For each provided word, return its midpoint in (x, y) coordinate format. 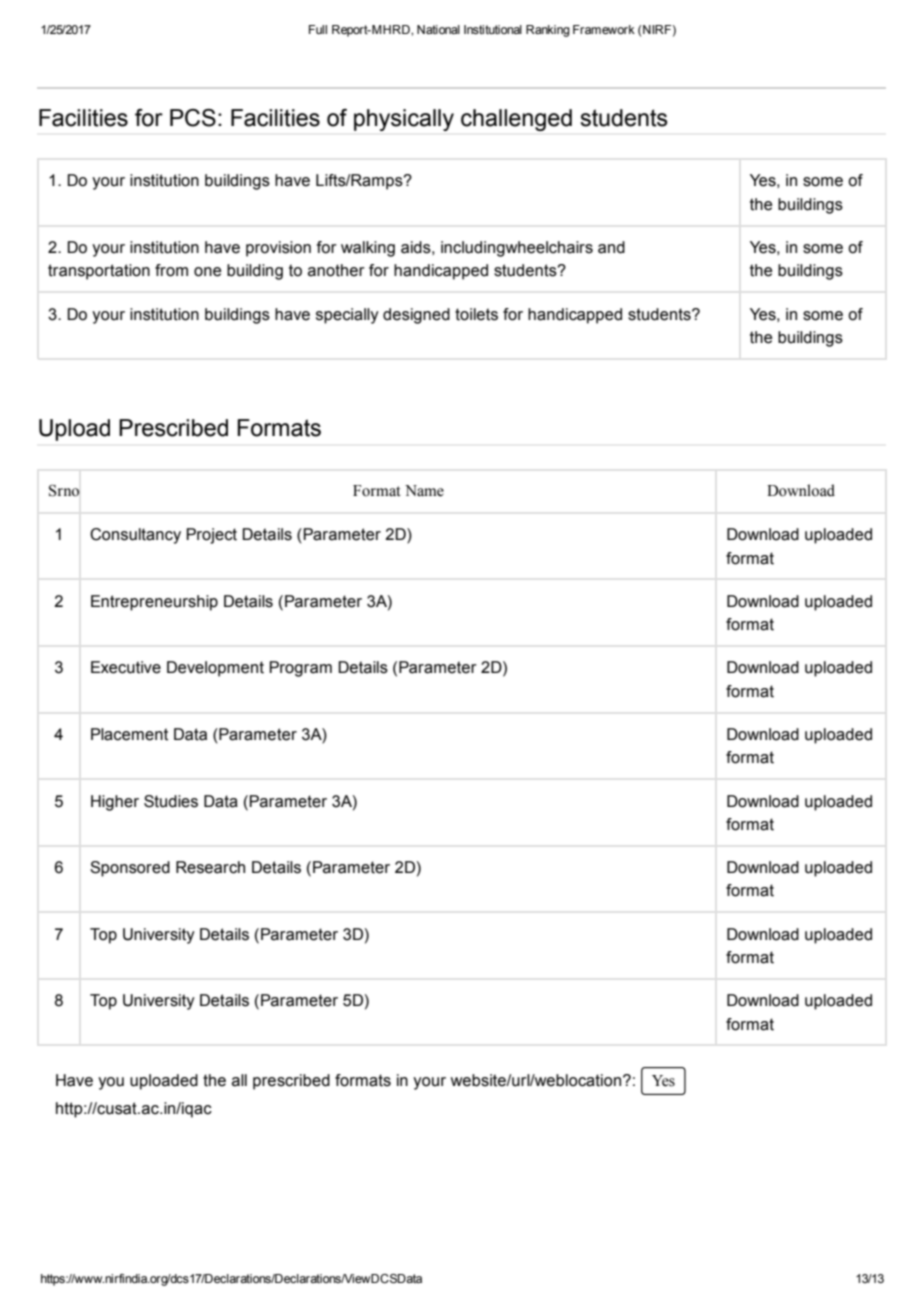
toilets (476, 314)
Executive (126, 667)
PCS (193, 118)
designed (416, 316)
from (171, 270)
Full (318, 29)
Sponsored (130, 869)
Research (210, 867)
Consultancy (135, 536)
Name (424, 491)
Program (300, 669)
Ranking (548, 31)
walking (368, 249)
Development (215, 669)
